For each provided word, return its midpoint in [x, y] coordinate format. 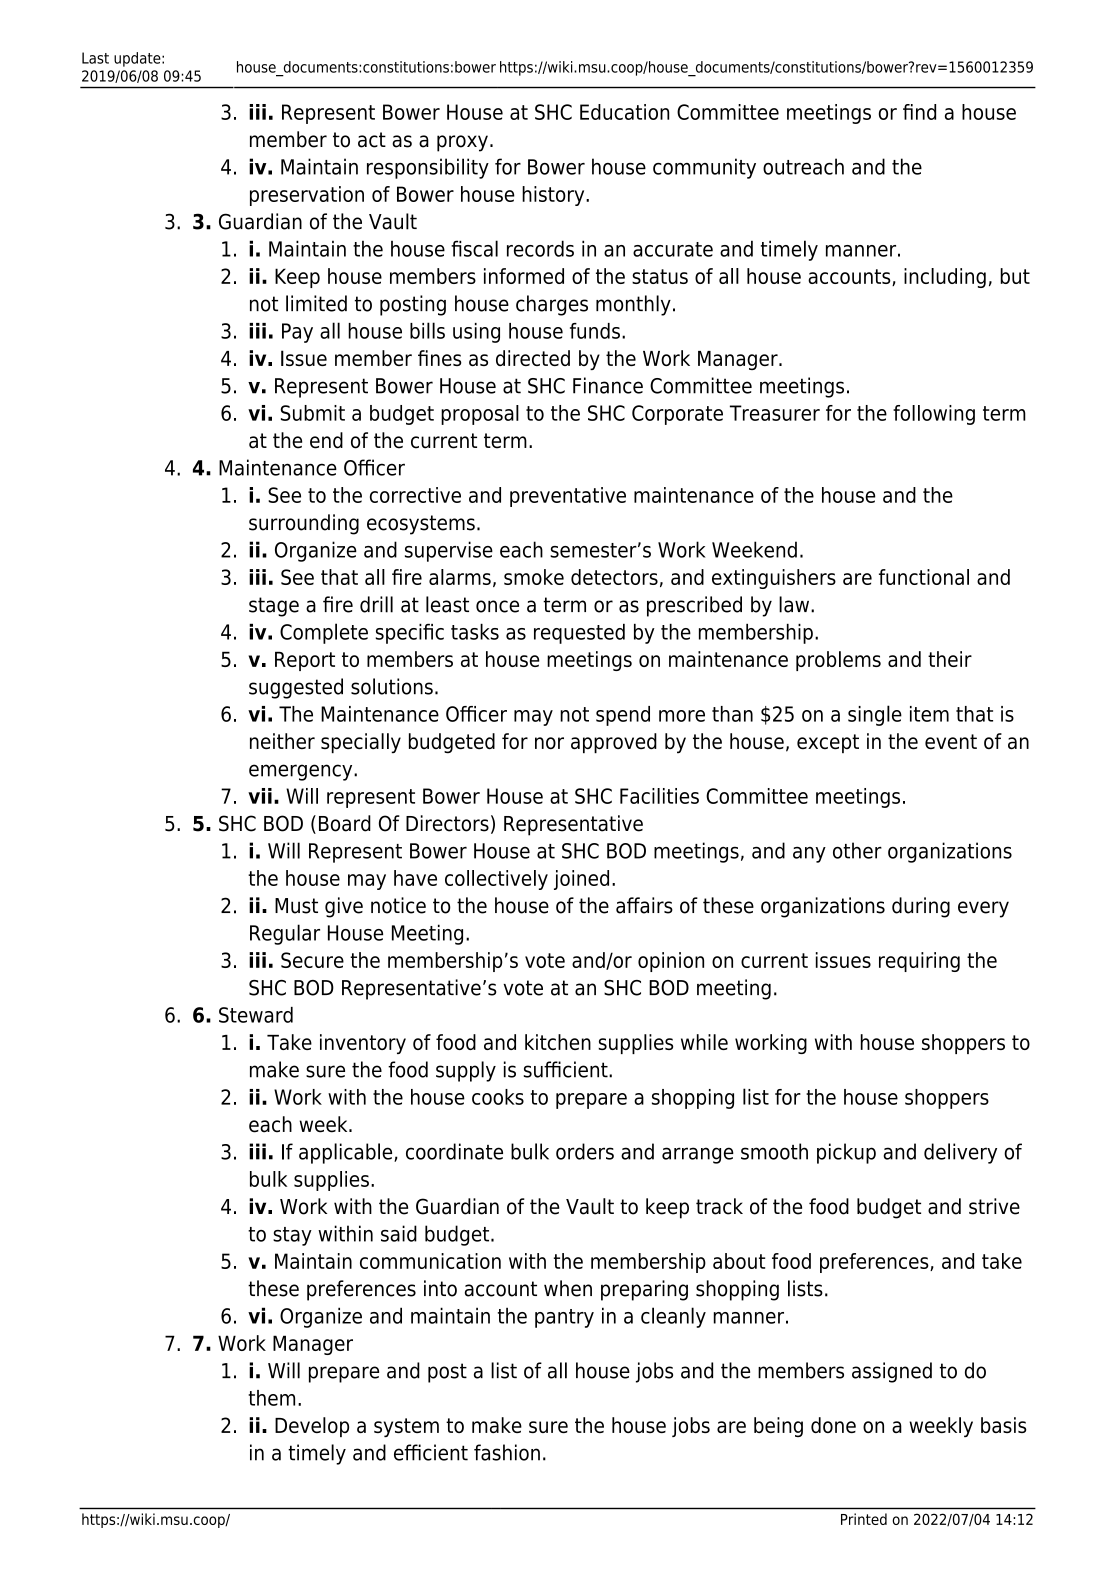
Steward [256, 1015]
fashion [507, 1452]
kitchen [558, 1042]
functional [924, 577]
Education [624, 112]
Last [95, 58]
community [704, 168]
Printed [864, 1519]
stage [274, 607]
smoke [534, 577]
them [271, 1398]
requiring [919, 962]
